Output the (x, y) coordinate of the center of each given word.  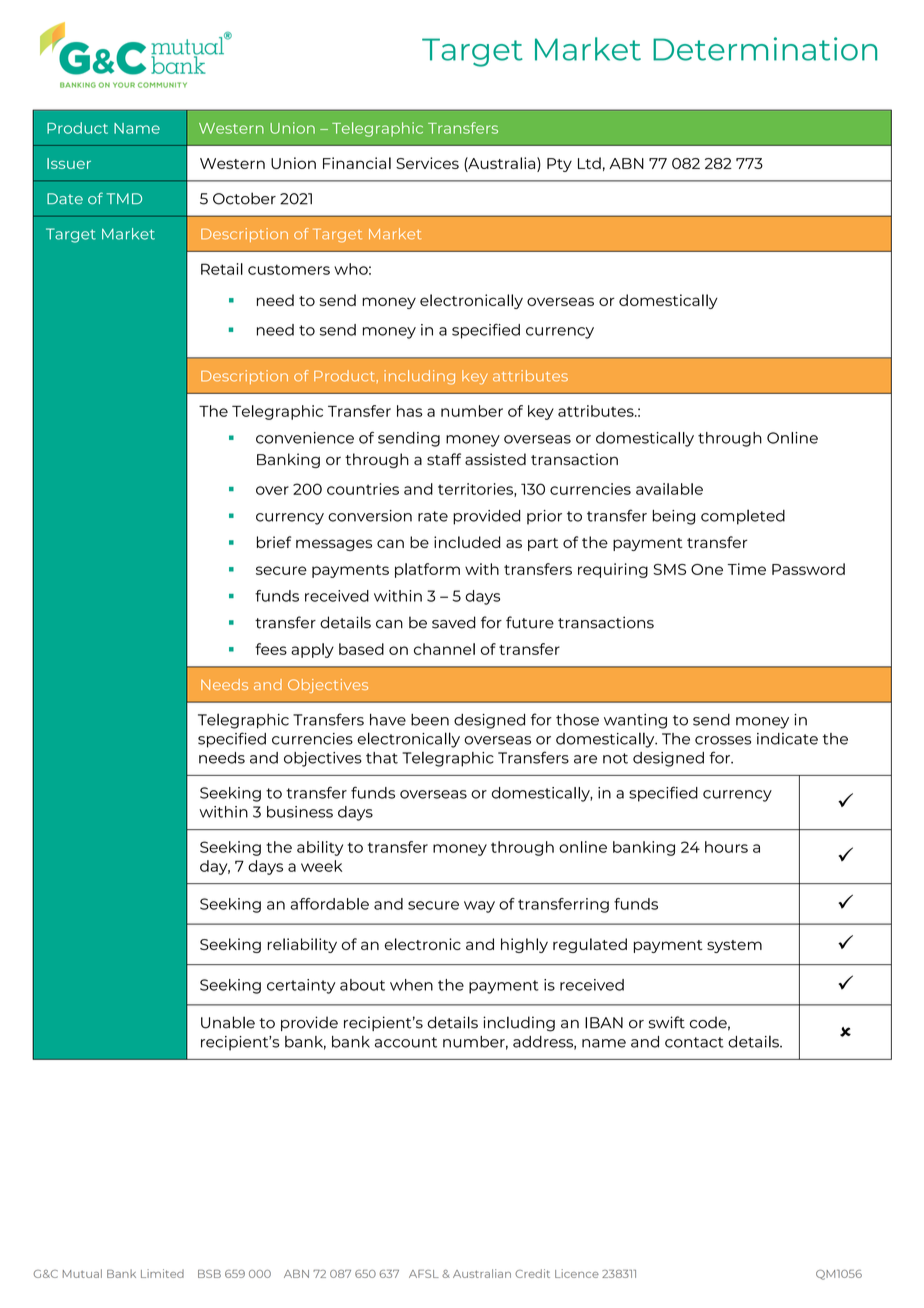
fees (271, 649)
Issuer (69, 163)
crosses (723, 740)
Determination (765, 49)
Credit (532, 1273)
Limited (162, 1273)
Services (427, 163)
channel (444, 649)
